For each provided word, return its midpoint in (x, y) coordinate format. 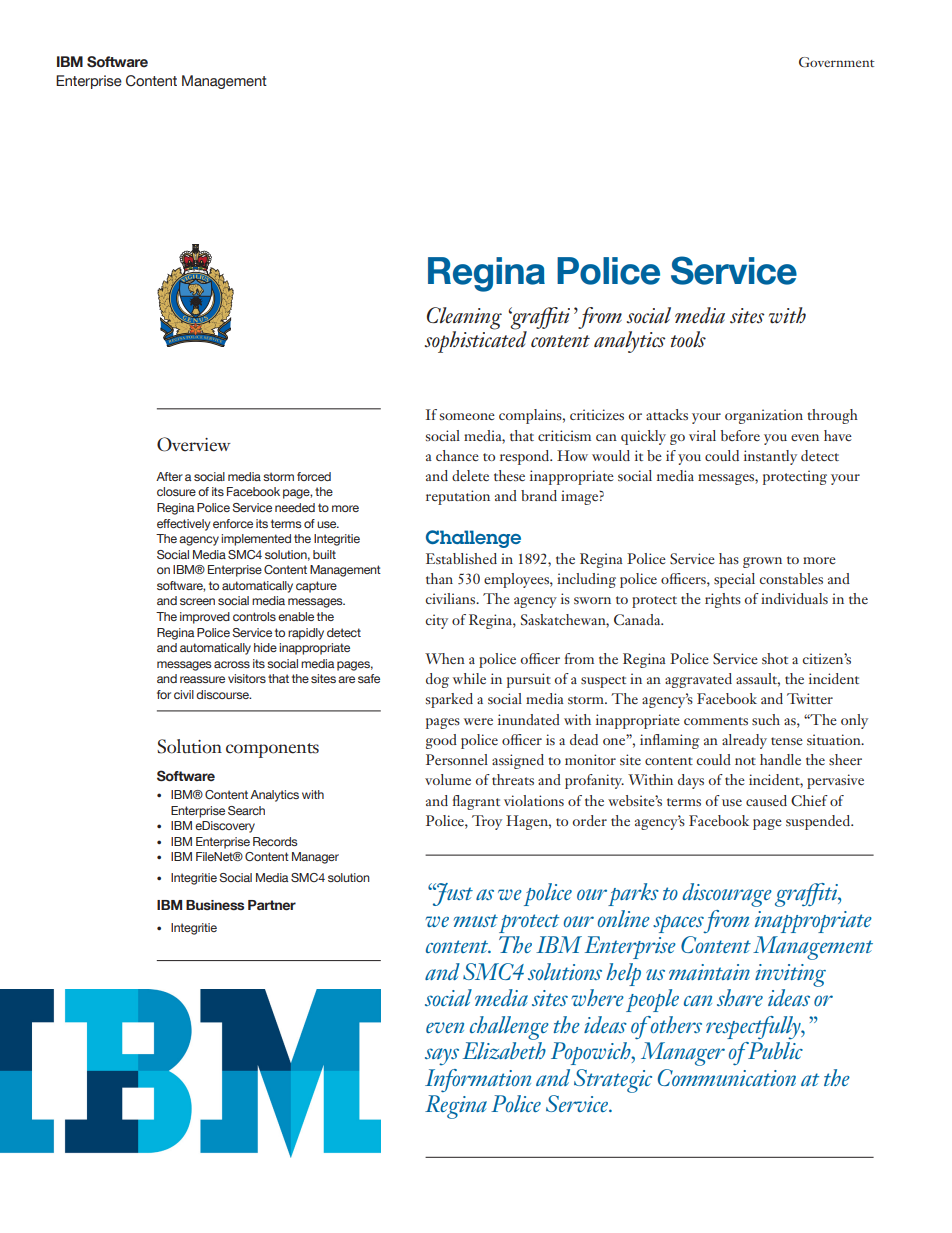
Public (774, 1050)
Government (837, 62)
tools (688, 339)
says (442, 1057)
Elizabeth (504, 1050)
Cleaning (464, 318)
